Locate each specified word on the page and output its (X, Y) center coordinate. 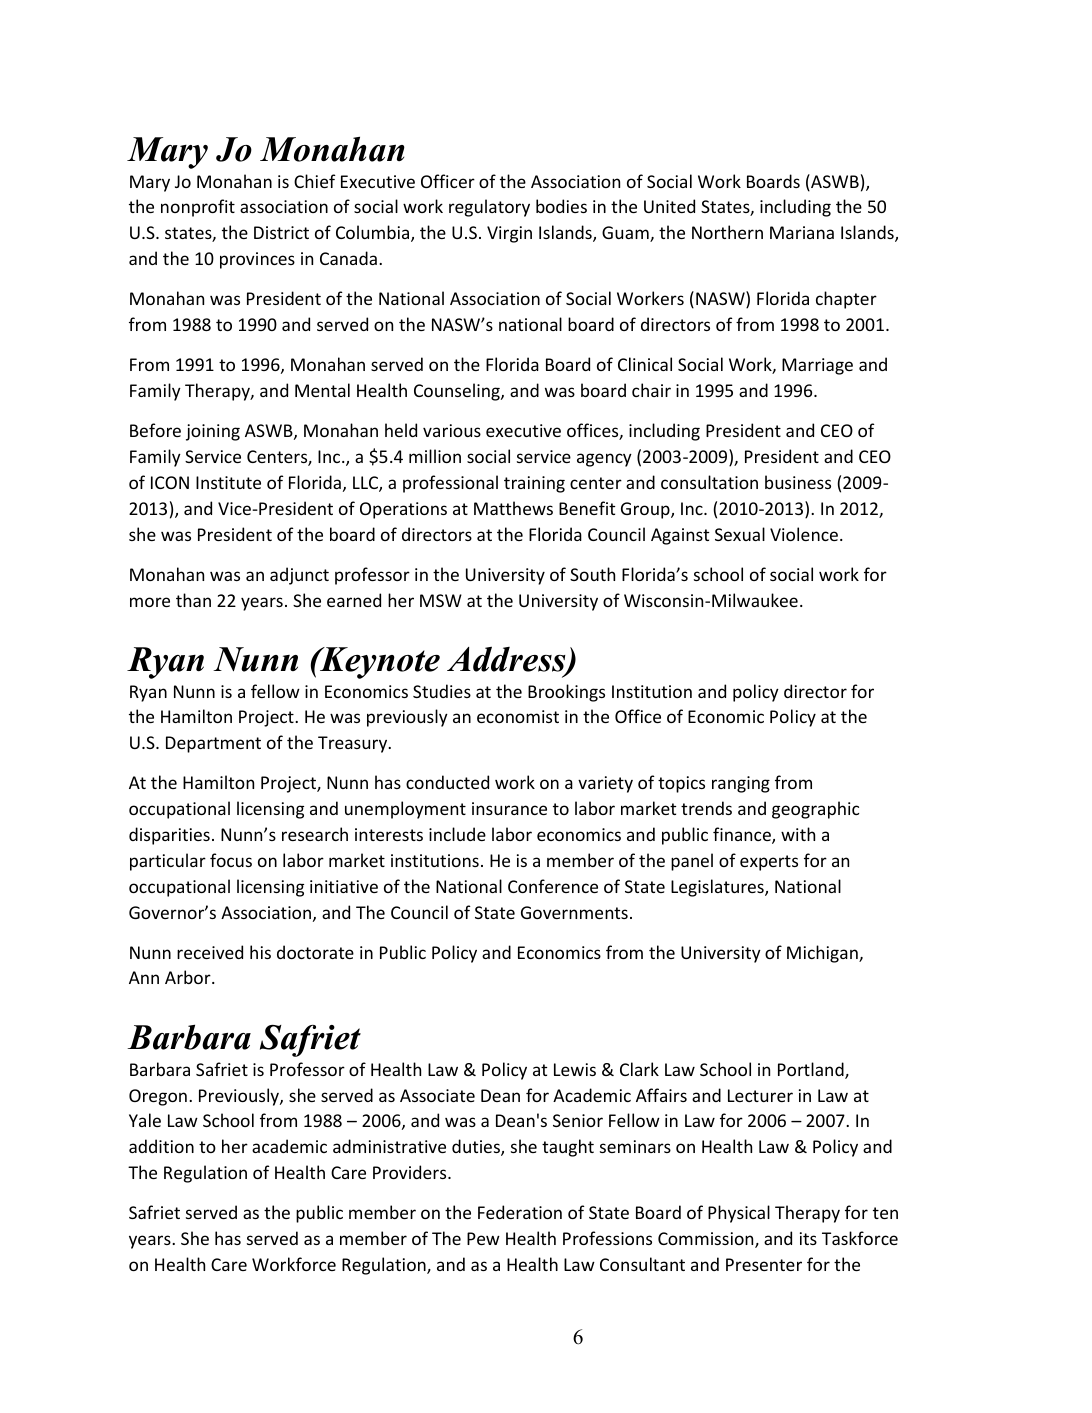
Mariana (802, 232)
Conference (553, 886)
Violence (804, 534)
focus (231, 860)
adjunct (299, 576)
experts (769, 863)
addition (161, 1146)
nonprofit (198, 208)
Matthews (513, 508)
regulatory (489, 208)
